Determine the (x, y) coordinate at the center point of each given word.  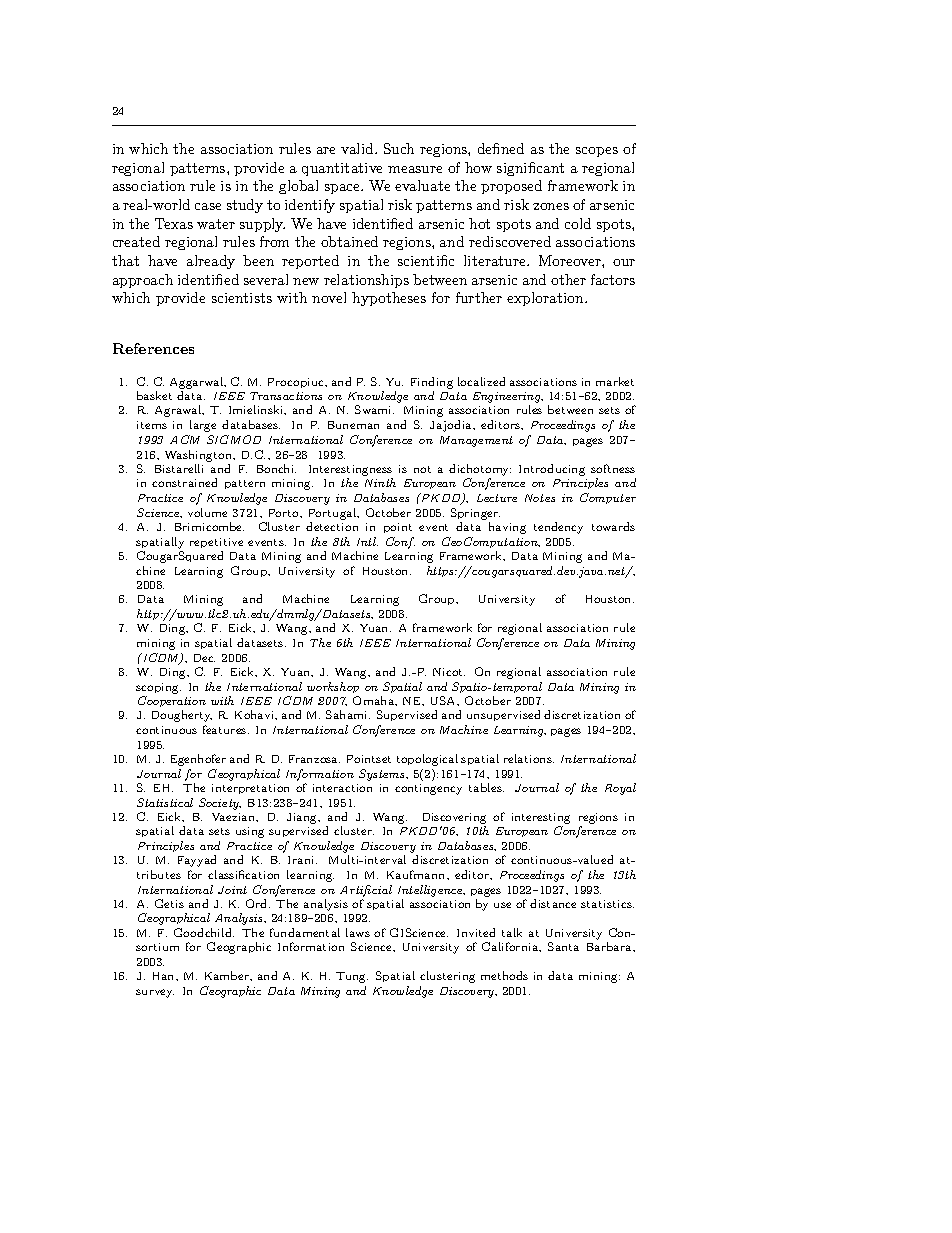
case (208, 206)
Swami (374, 409)
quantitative (342, 169)
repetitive (216, 543)
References (153, 348)
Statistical (165, 802)
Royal (620, 789)
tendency (558, 528)
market (615, 381)
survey (155, 993)
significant (530, 169)
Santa (563, 946)
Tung (352, 977)
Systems (383, 775)
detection (332, 526)
